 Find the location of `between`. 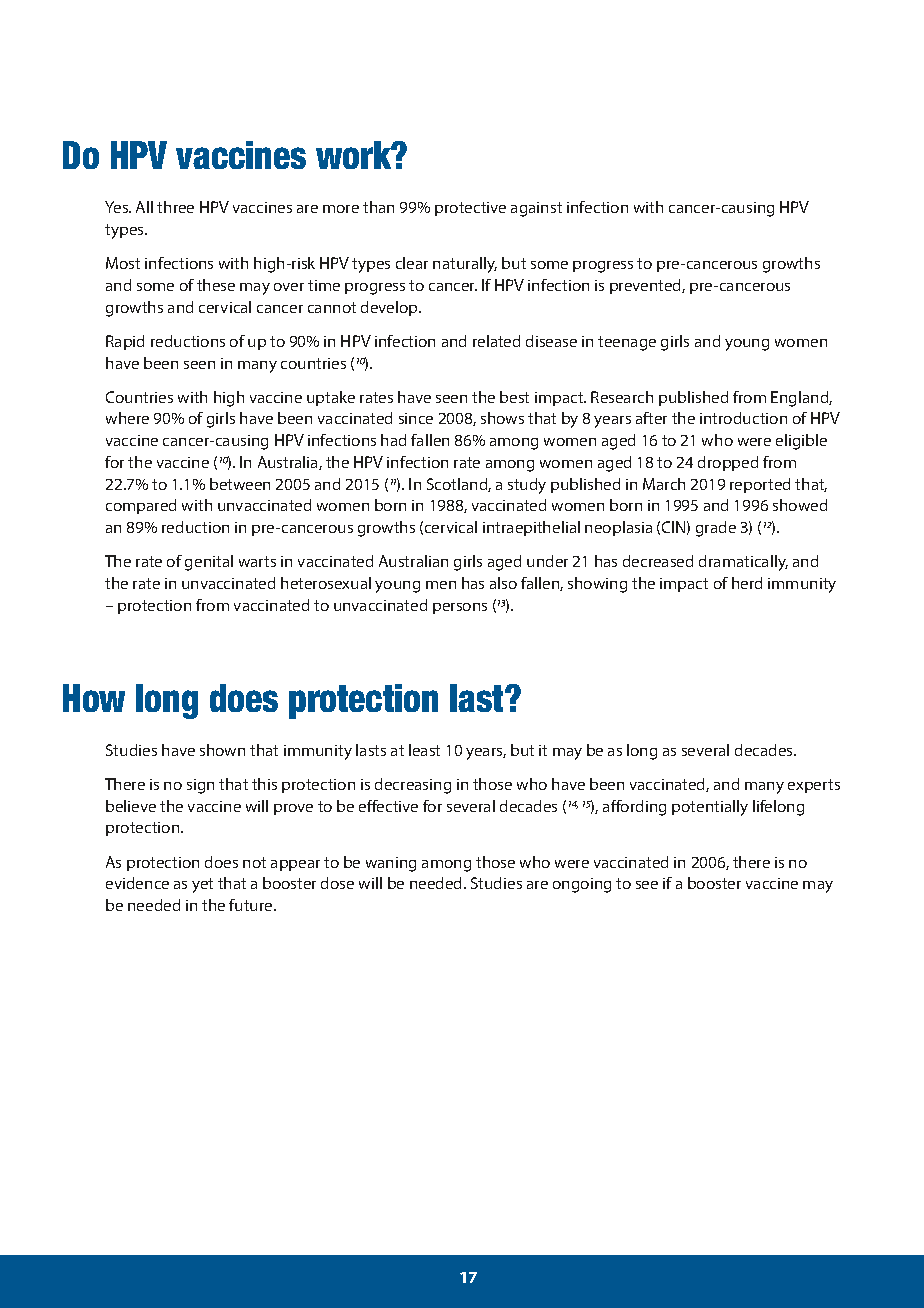

between is located at coordinates (240, 484).
